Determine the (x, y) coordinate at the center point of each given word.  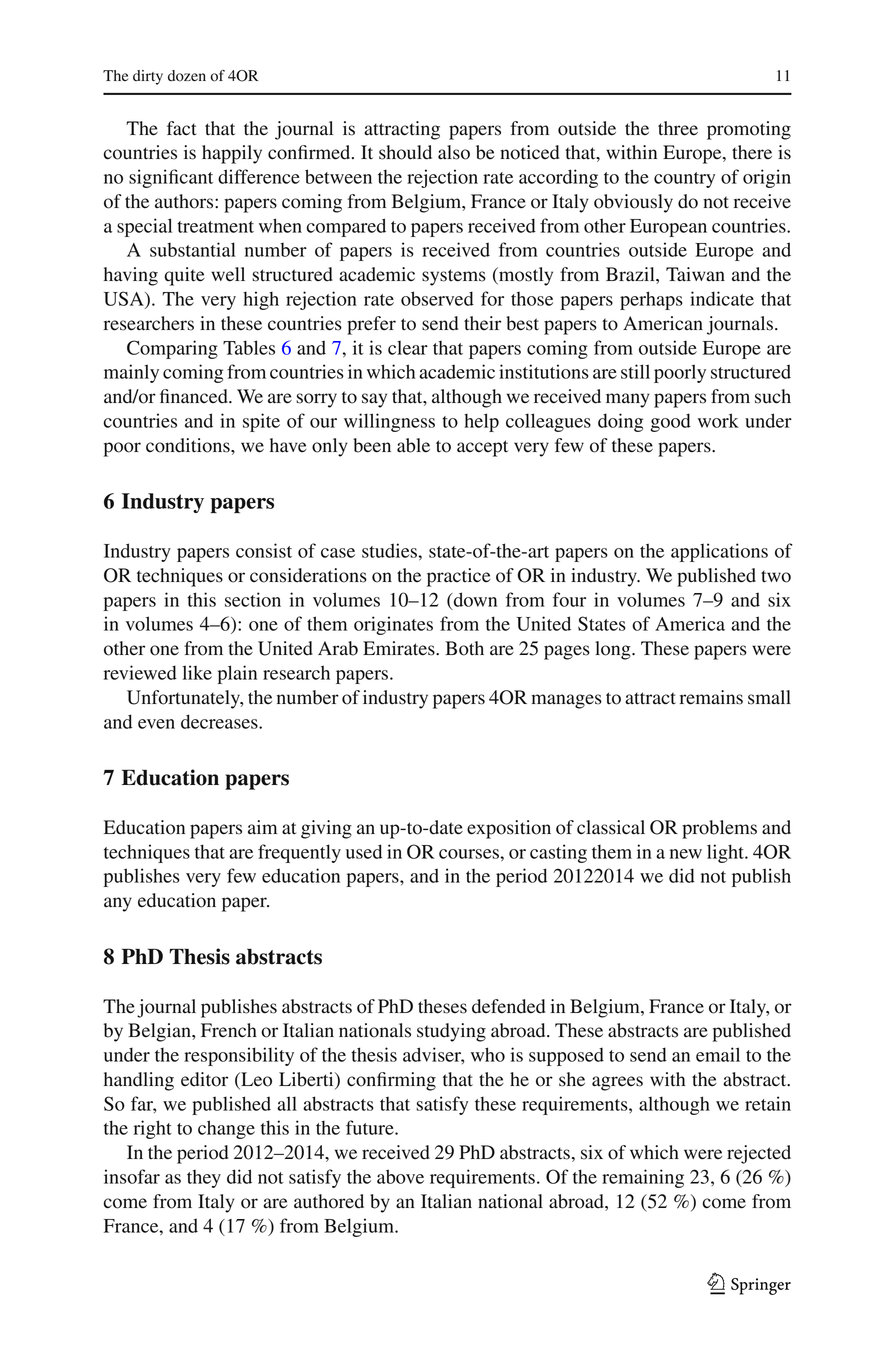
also (454, 152)
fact (182, 128)
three (678, 128)
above (400, 1176)
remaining (643, 1178)
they (204, 1179)
